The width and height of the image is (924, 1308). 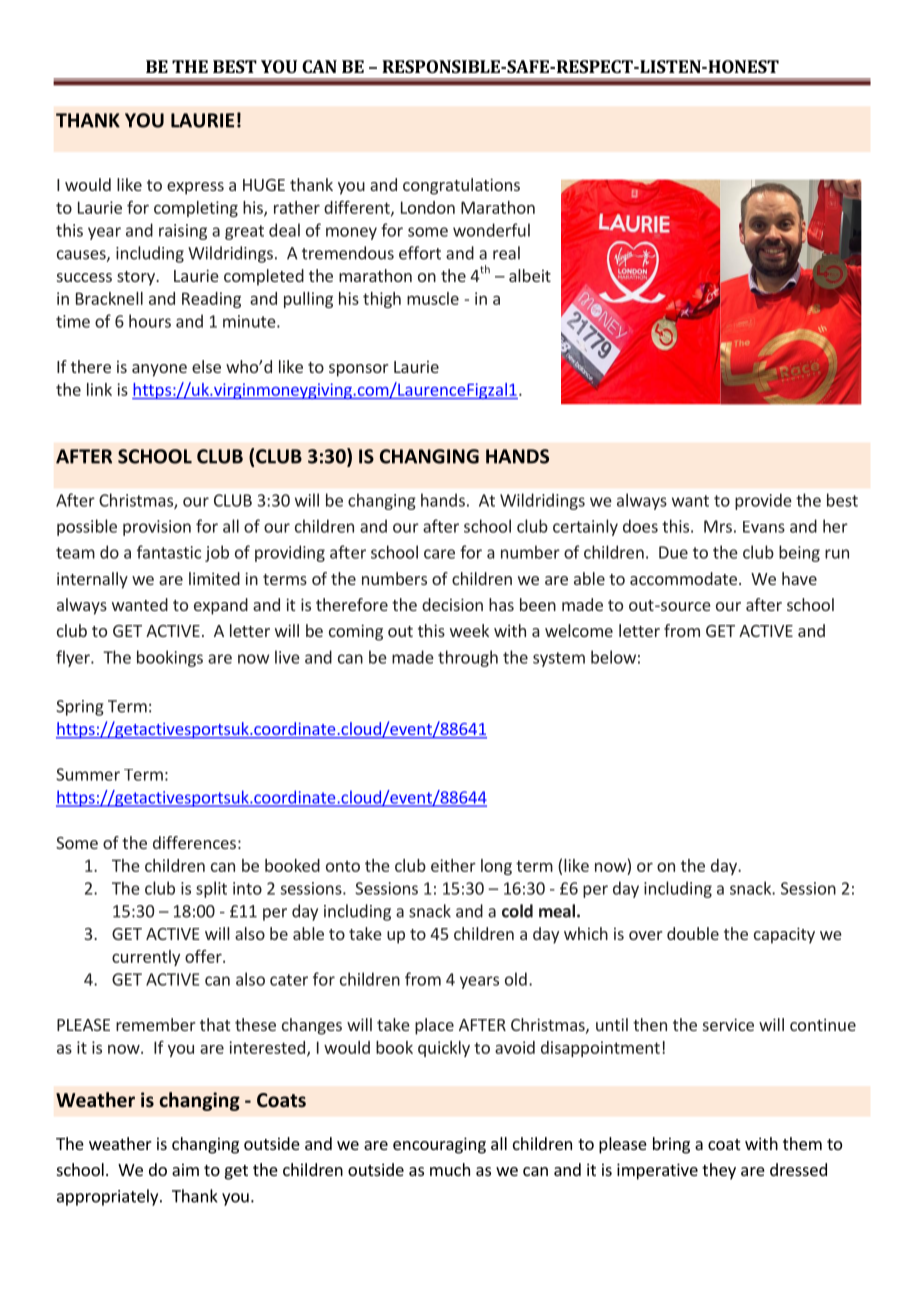 What do you see at coordinates (183, 232) in the image?
I see `raising` at bounding box center [183, 232].
